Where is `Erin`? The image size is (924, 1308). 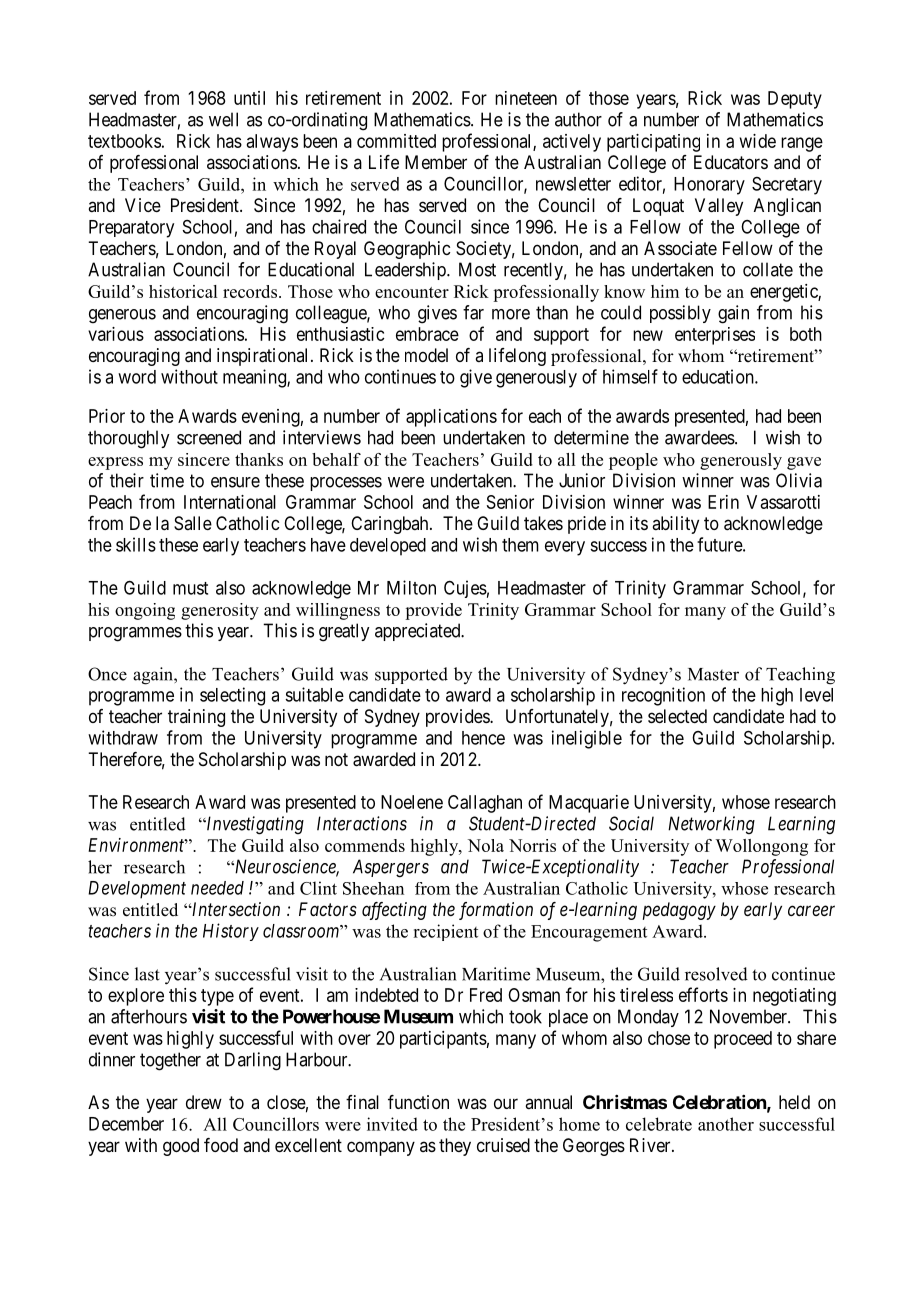 Erin is located at coordinates (723, 502).
